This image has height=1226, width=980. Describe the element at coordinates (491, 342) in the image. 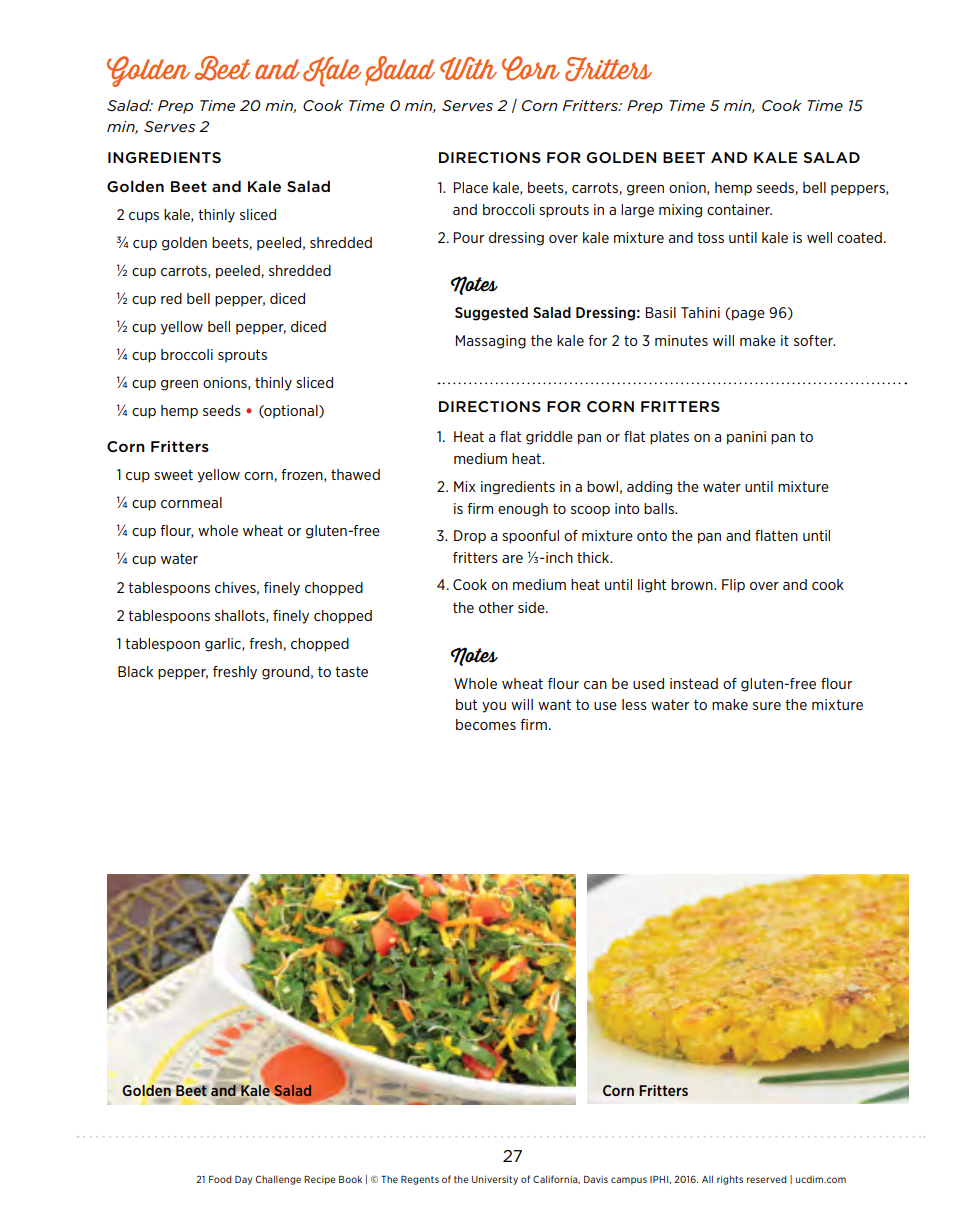

I see `Massaging` at that location.
